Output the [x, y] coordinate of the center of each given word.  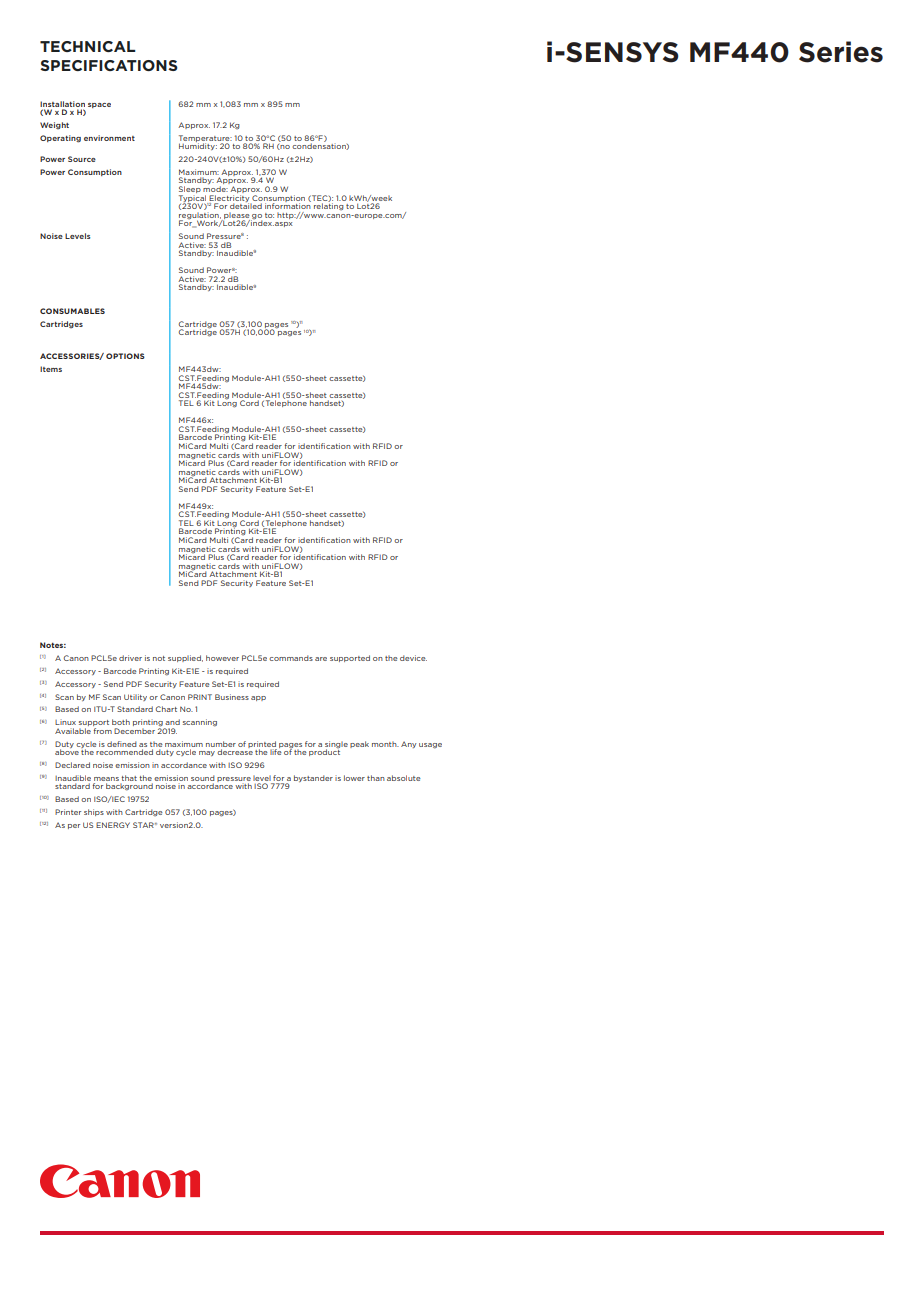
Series [841, 52]
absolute [404, 778]
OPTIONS [125, 356]
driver [130, 658]
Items [51, 369]
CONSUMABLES [72, 311]
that [129, 778]
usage [430, 746]
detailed [246, 205]
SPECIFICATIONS [109, 65]
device [413, 658]
